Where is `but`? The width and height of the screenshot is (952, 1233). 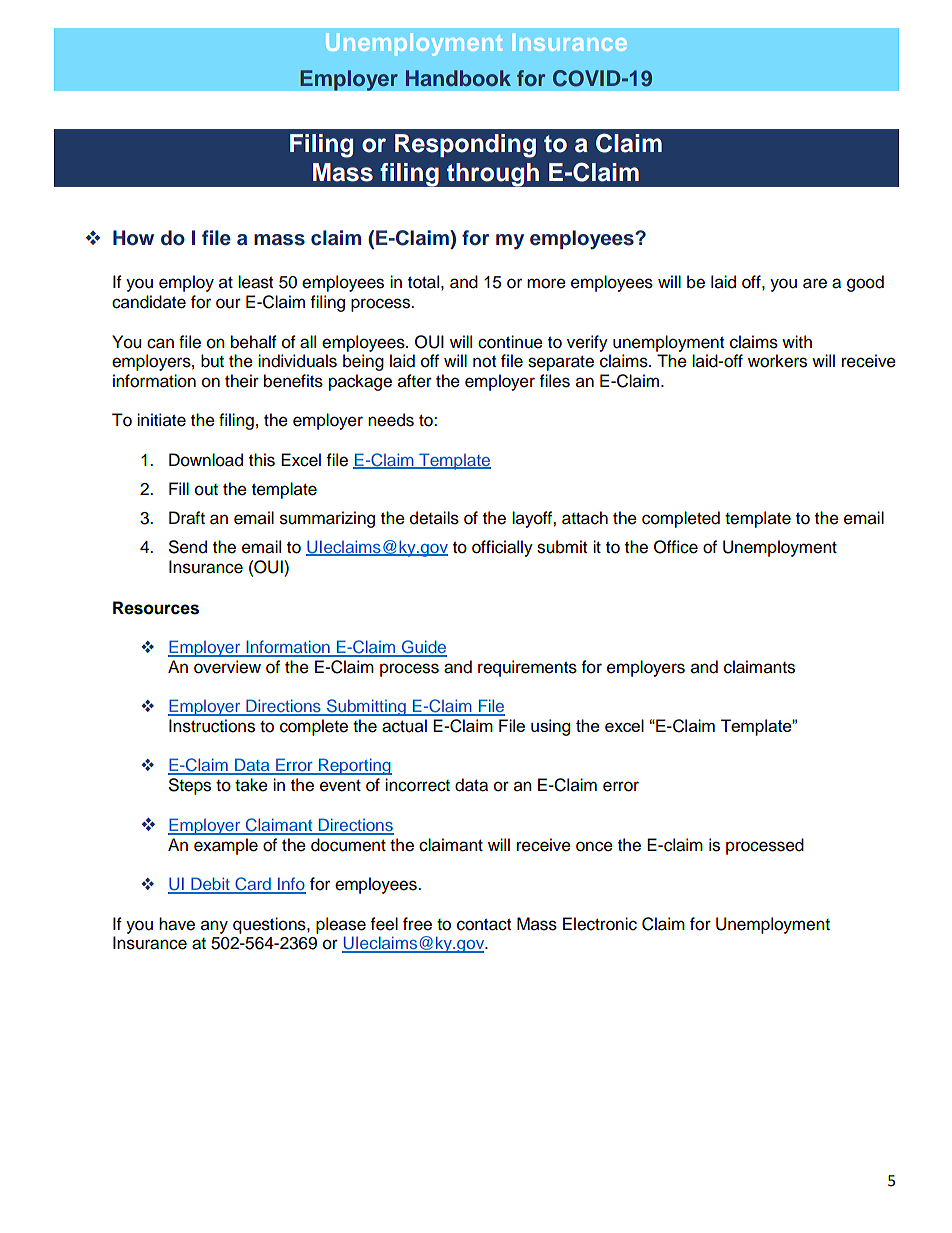
but is located at coordinates (212, 361).
